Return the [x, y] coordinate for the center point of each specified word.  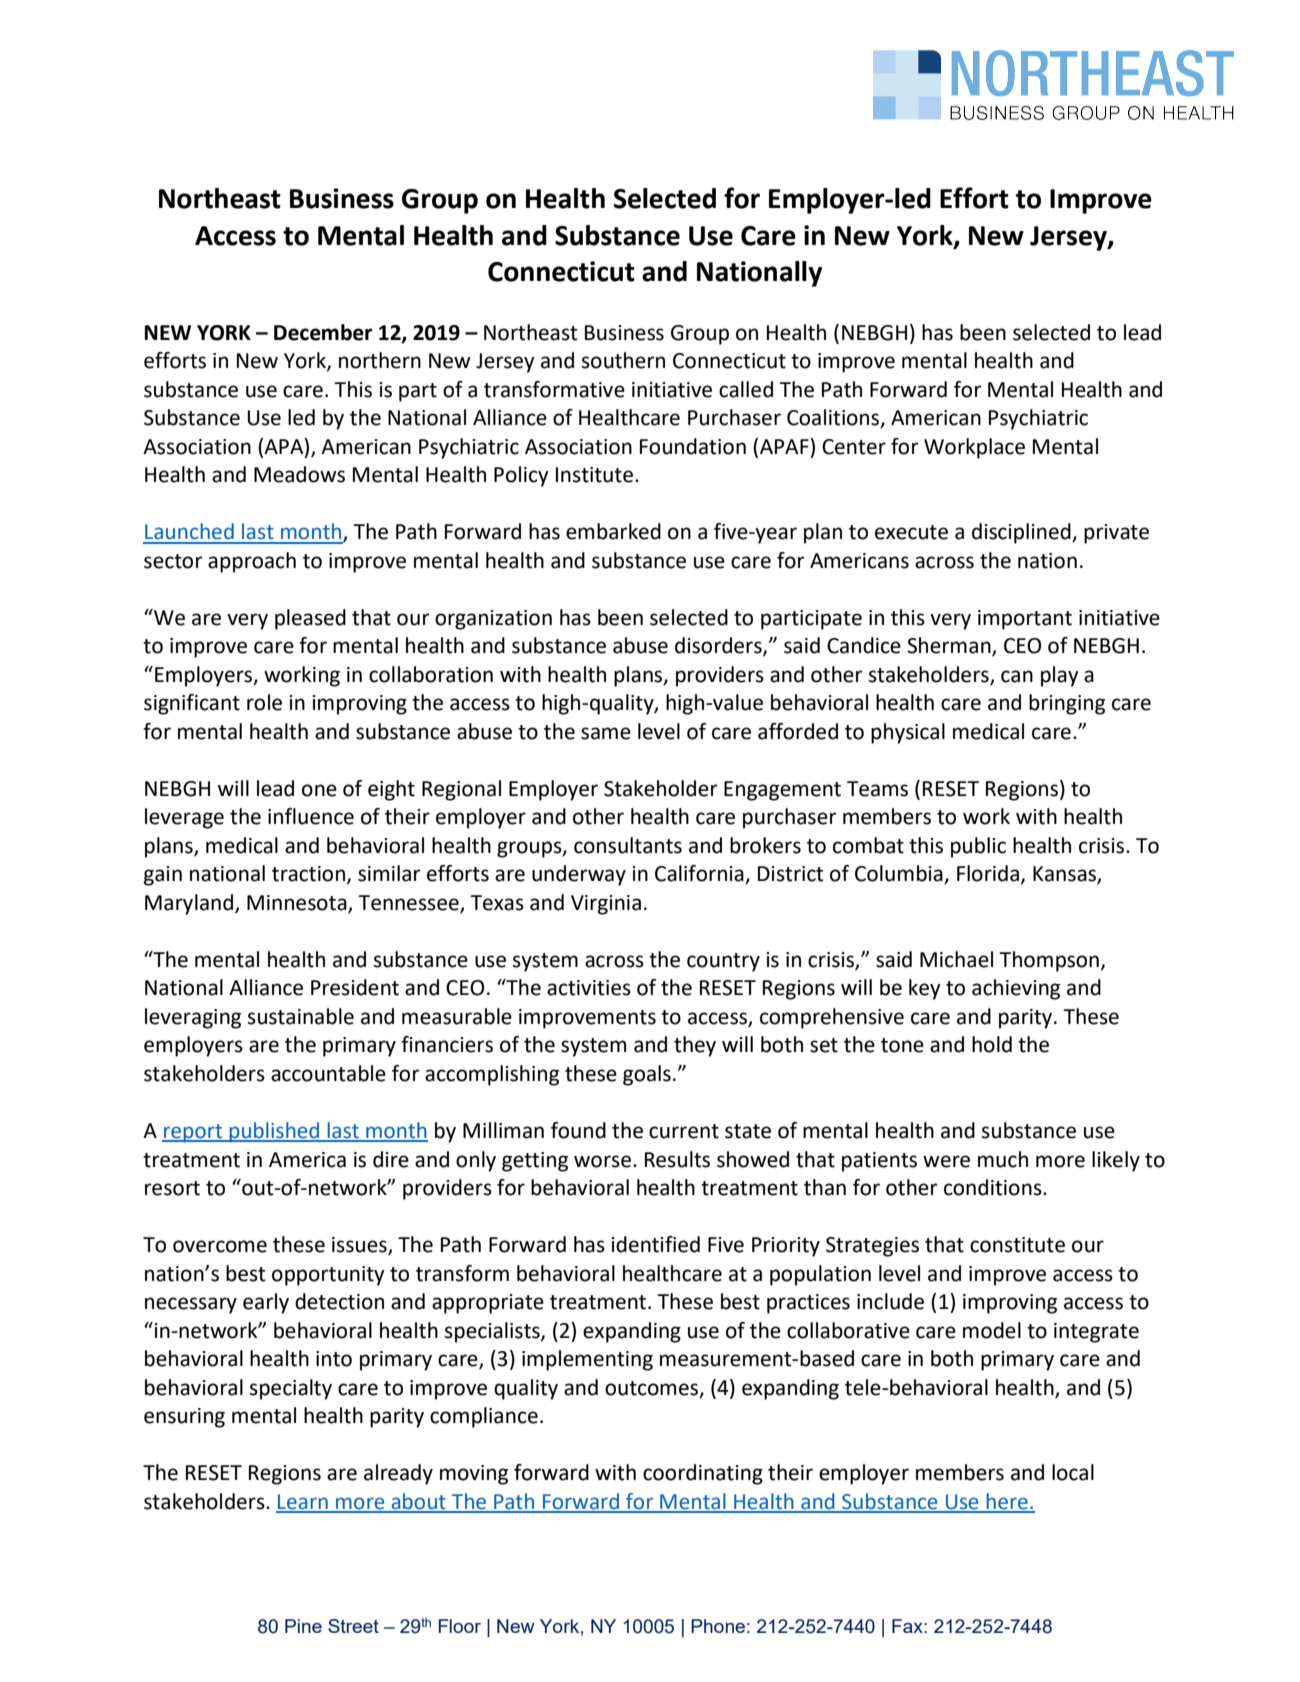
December [323, 332]
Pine [303, 1626]
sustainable [301, 1016]
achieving [1016, 989]
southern [623, 360]
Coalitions [834, 418]
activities [589, 988]
